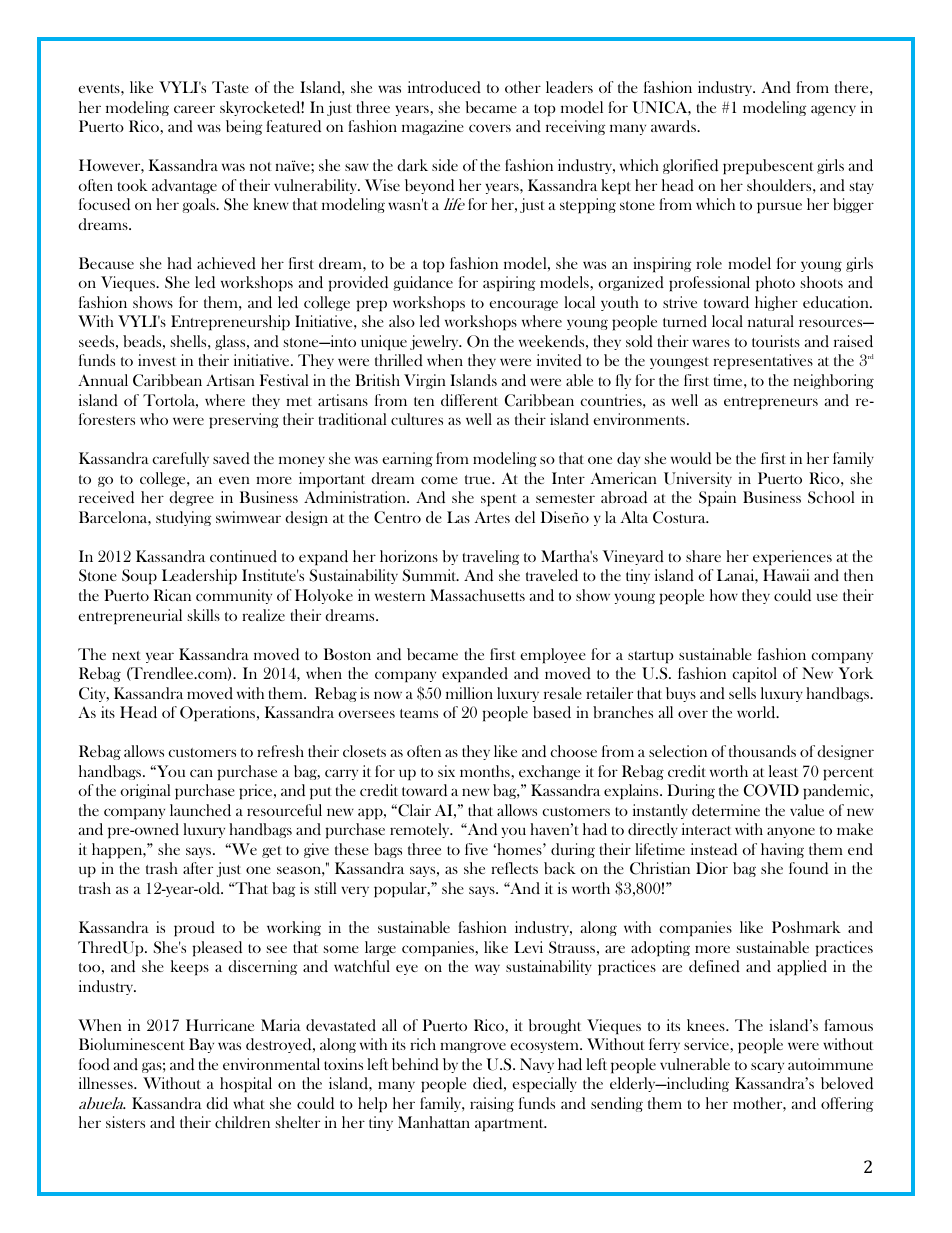  Describe the element at coordinates (145, 791) in the image. I see `original` at that location.
